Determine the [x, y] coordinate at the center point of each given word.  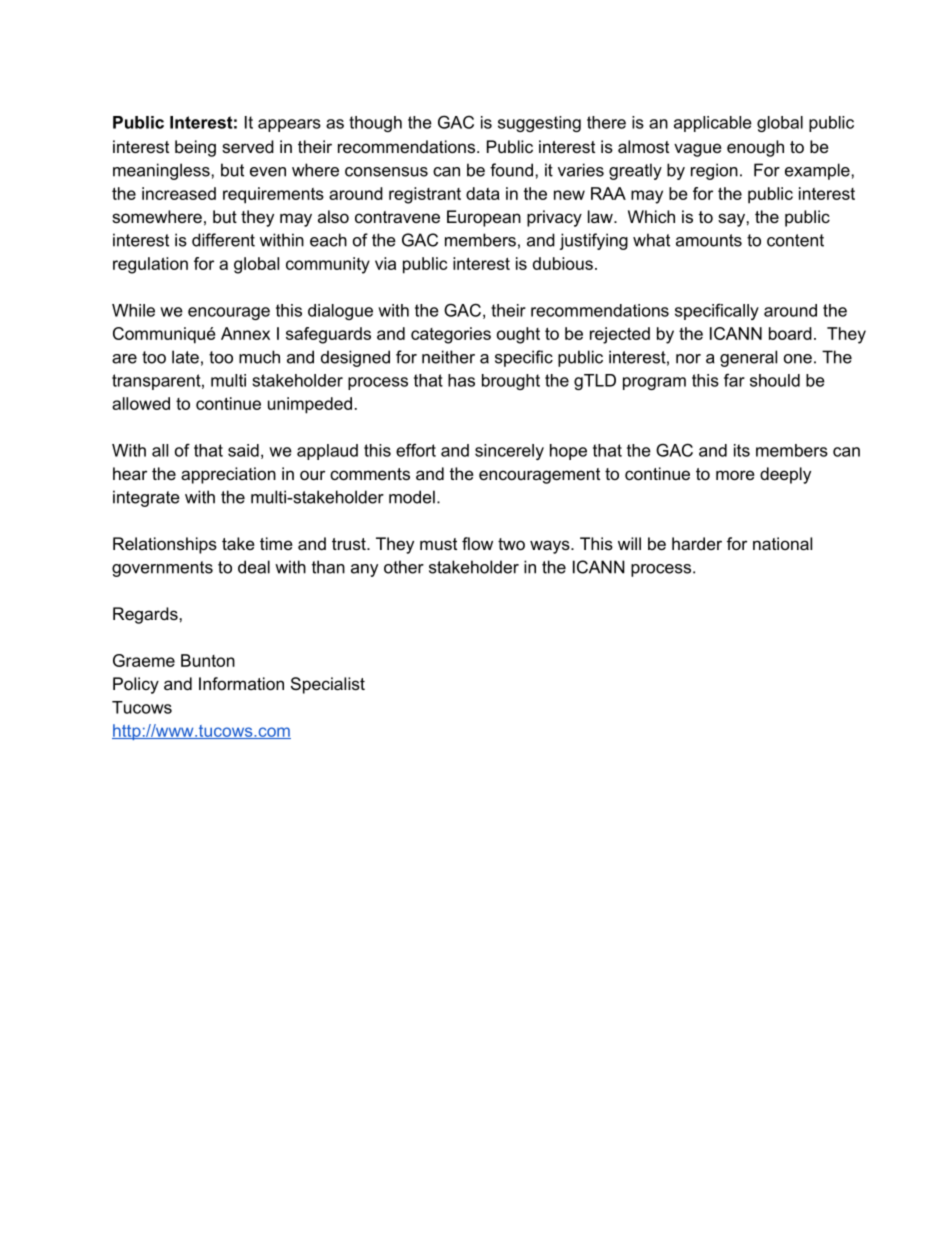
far [734, 380]
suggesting [539, 124]
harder [697, 543]
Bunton [208, 660]
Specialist [328, 685]
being [195, 148]
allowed [141, 403]
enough [755, 148]
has [461, 380]
